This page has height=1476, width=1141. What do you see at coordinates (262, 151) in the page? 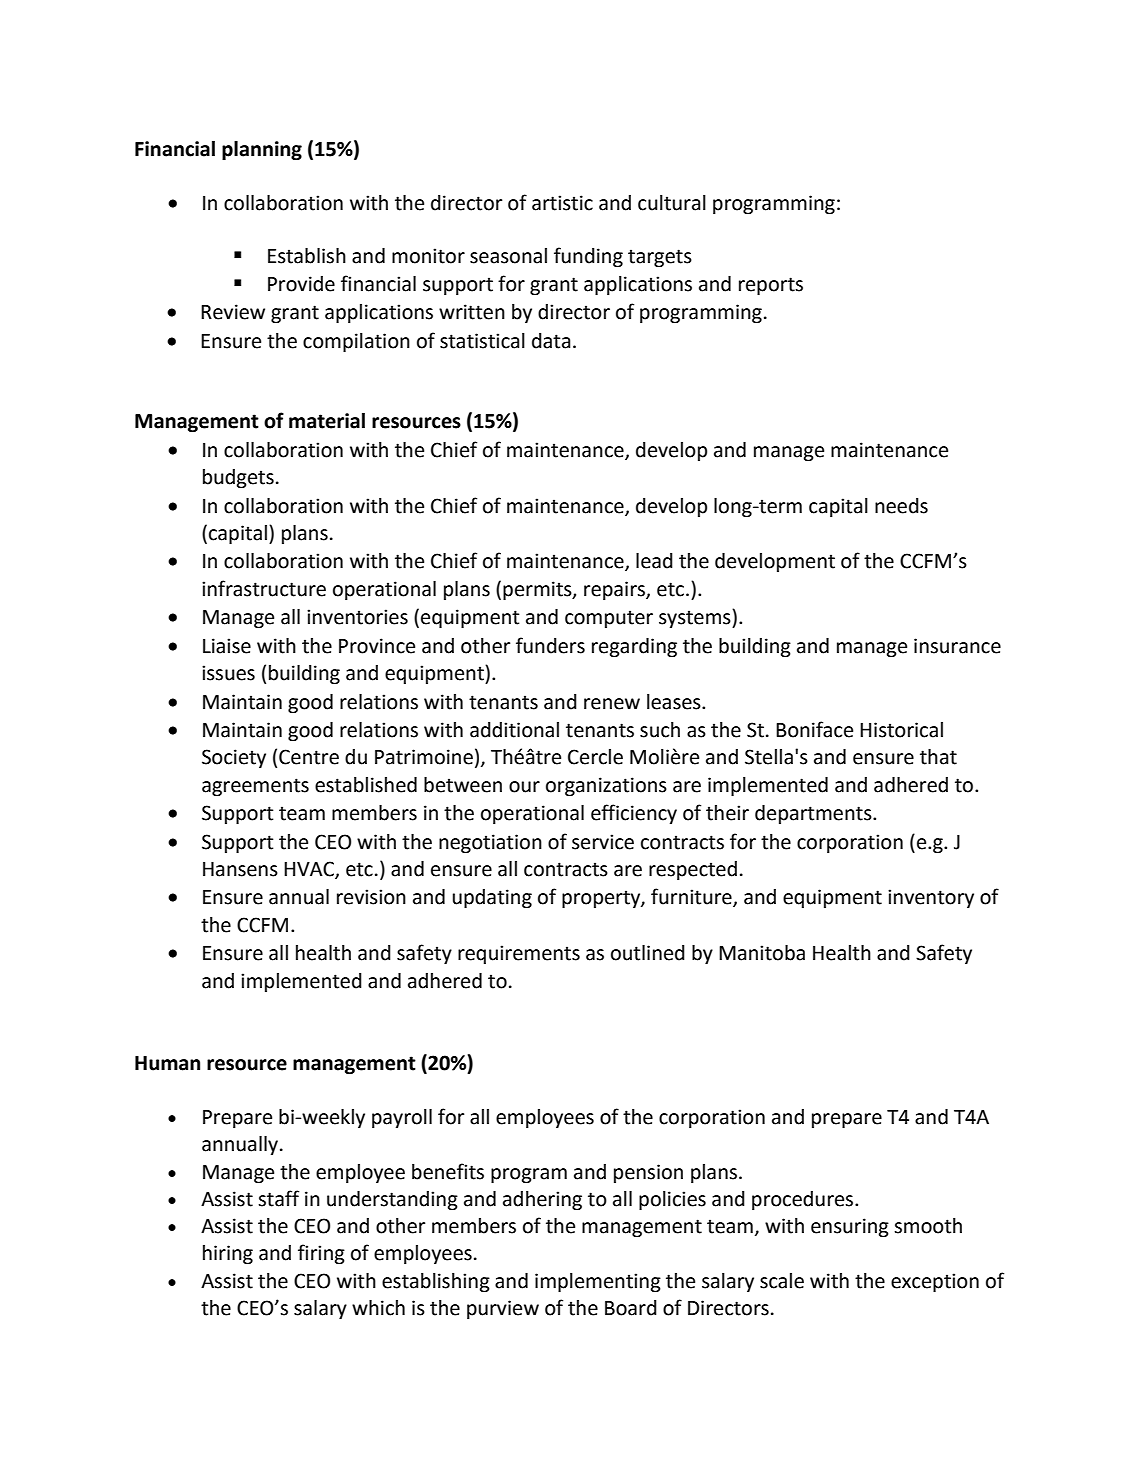
I see `planning` at bounding box center [262, 151].
